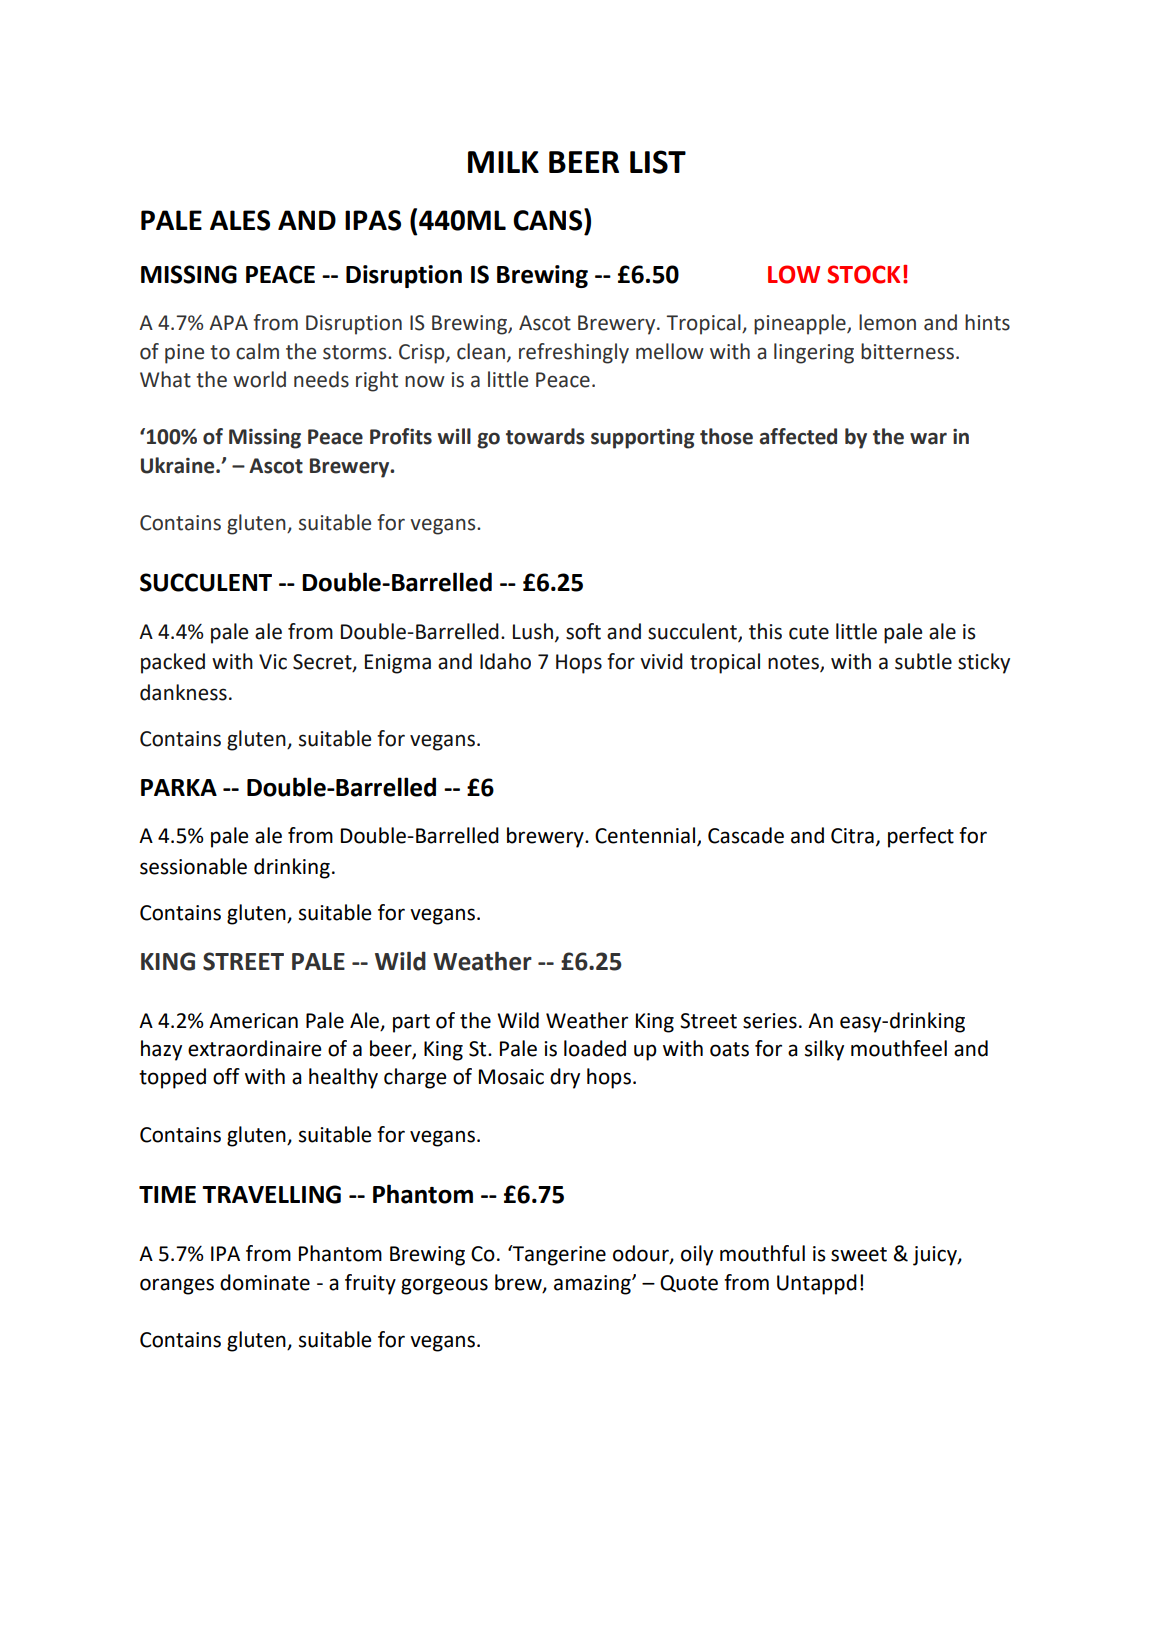  Describe the element at coordinates (265, 1282) in the screenshot. I see `dominate` at that location.
